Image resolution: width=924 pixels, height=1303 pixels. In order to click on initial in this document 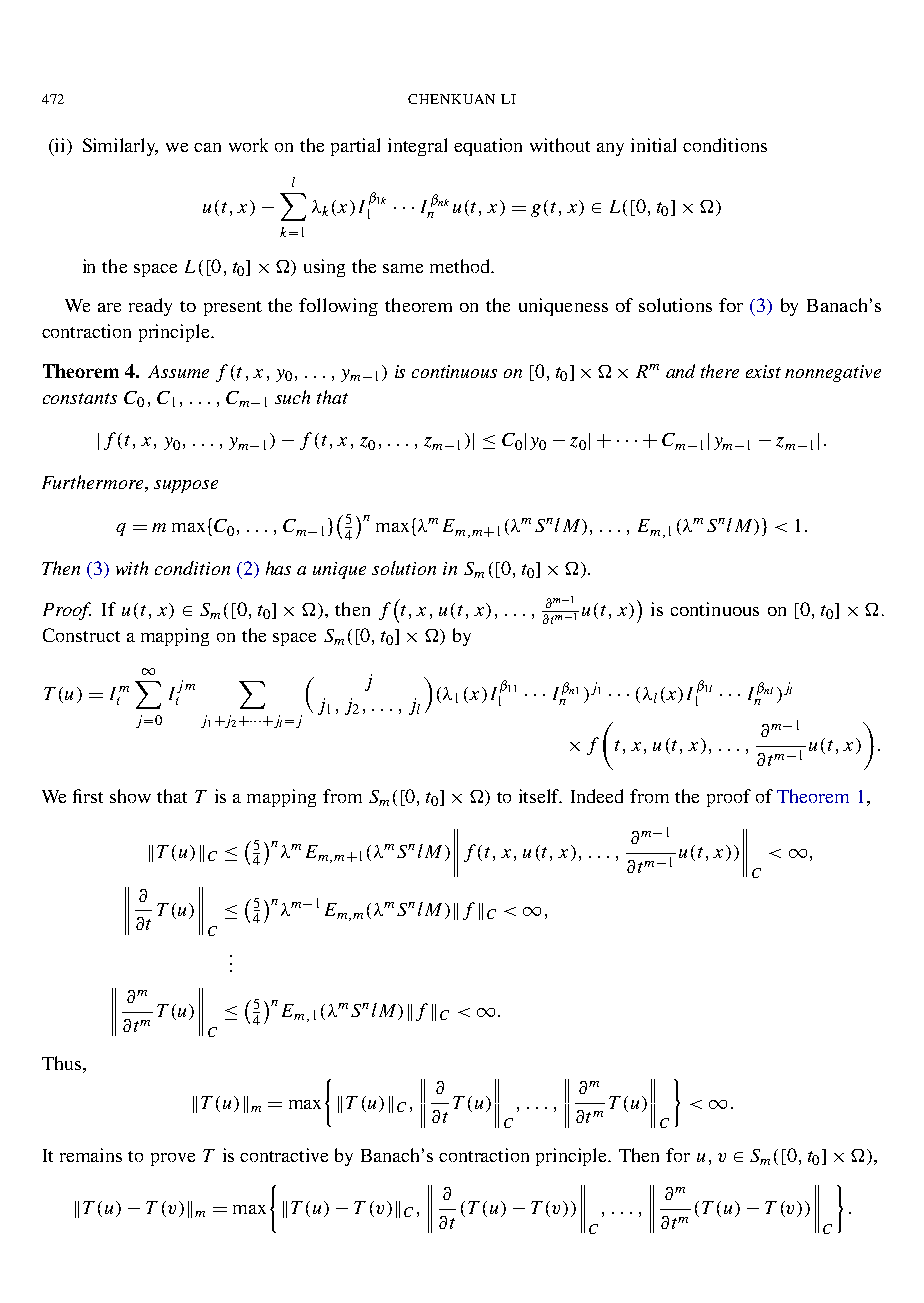, I will do `click(653, 145)`.
